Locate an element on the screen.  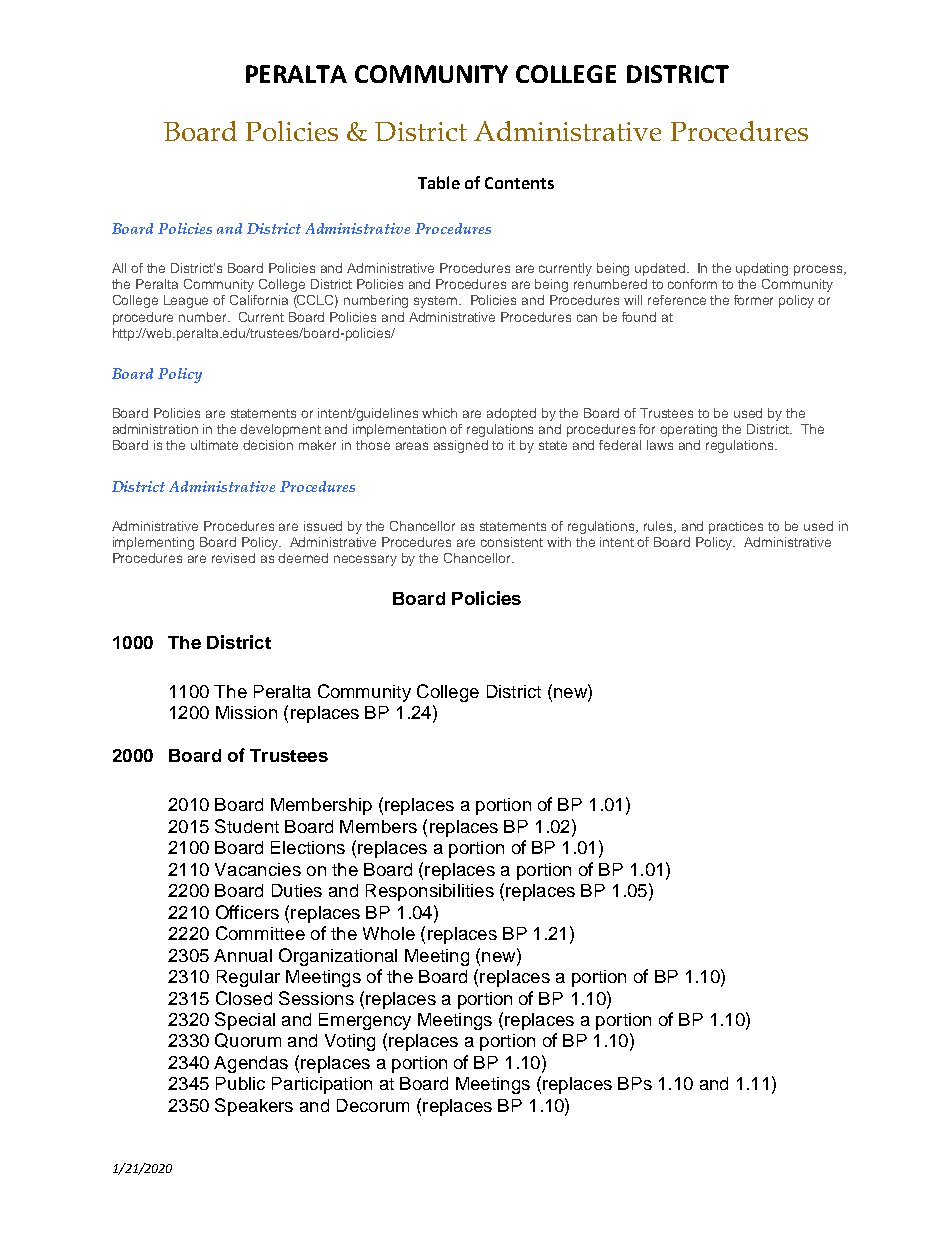
Vacancies is located at coordinates (258, 869).
